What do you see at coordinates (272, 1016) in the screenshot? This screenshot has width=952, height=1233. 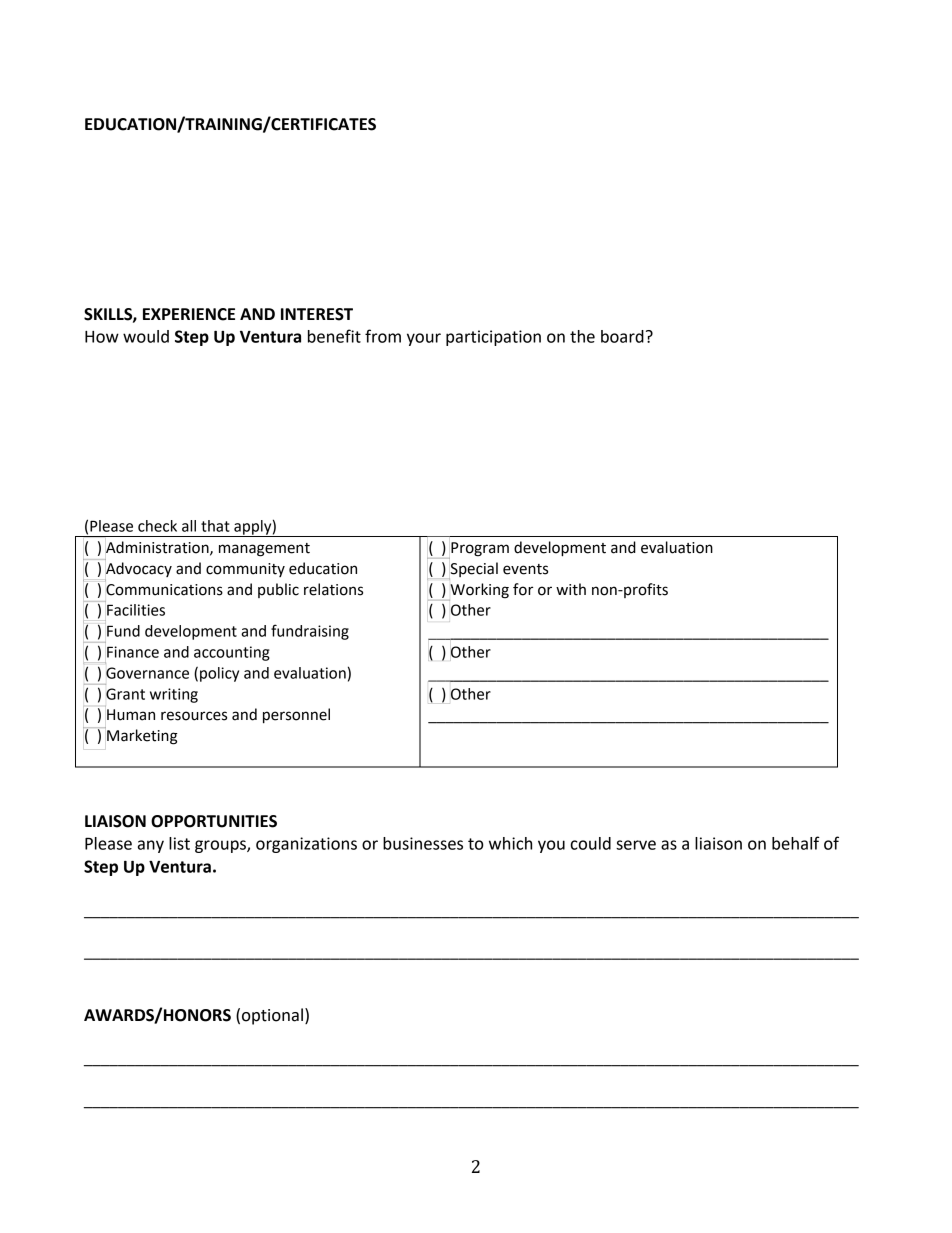 I see `optional` at bounding box center [272, 1016].
